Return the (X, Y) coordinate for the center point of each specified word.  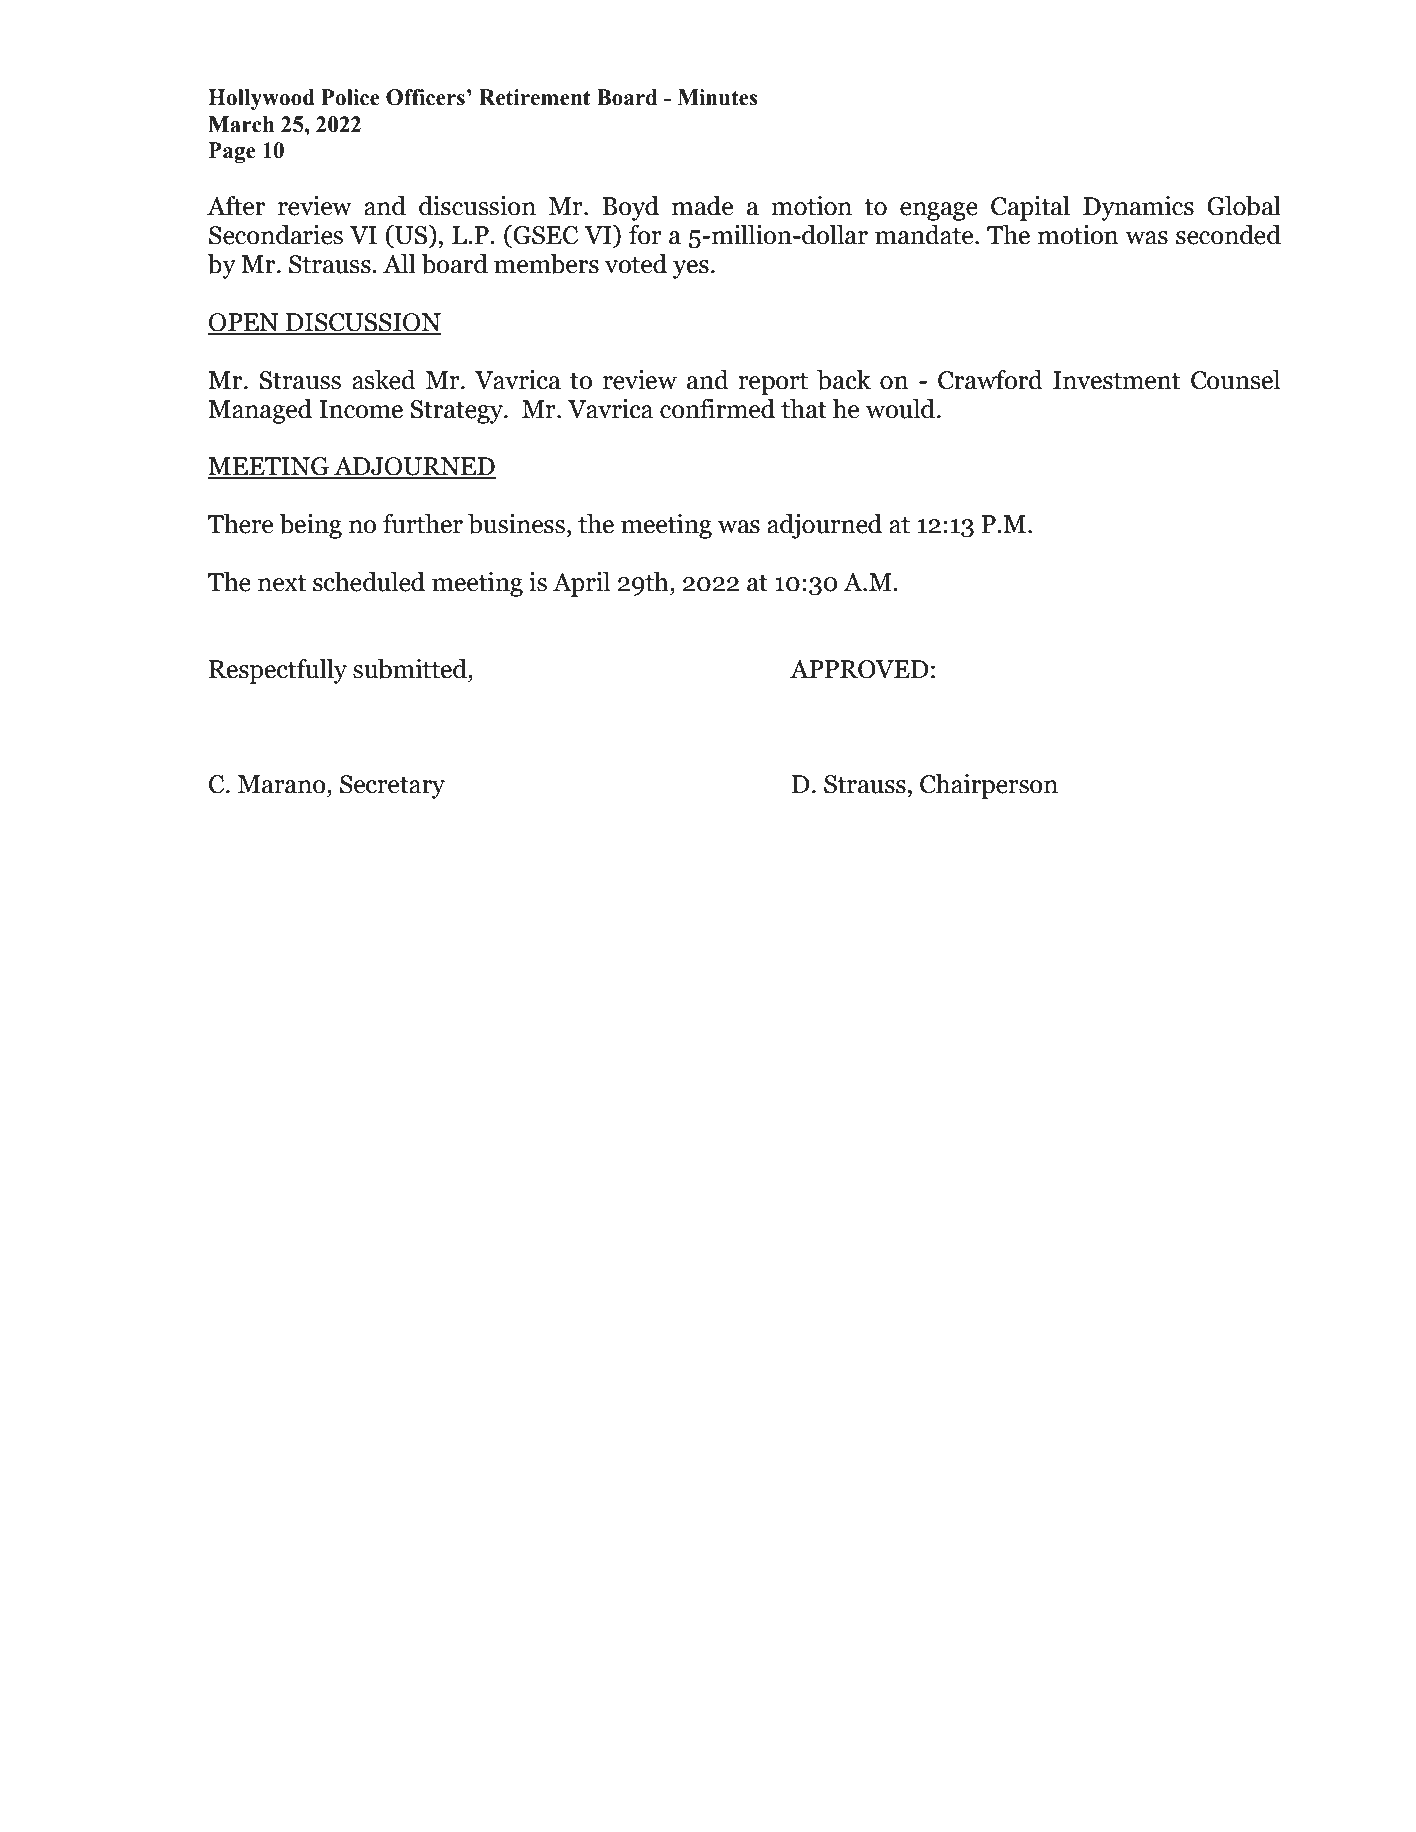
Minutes (718, 97)
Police (350, 97)
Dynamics (1138, 208)
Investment (1116, 380)
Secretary (392, 787)
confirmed (717, 409)
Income (361, 409)
